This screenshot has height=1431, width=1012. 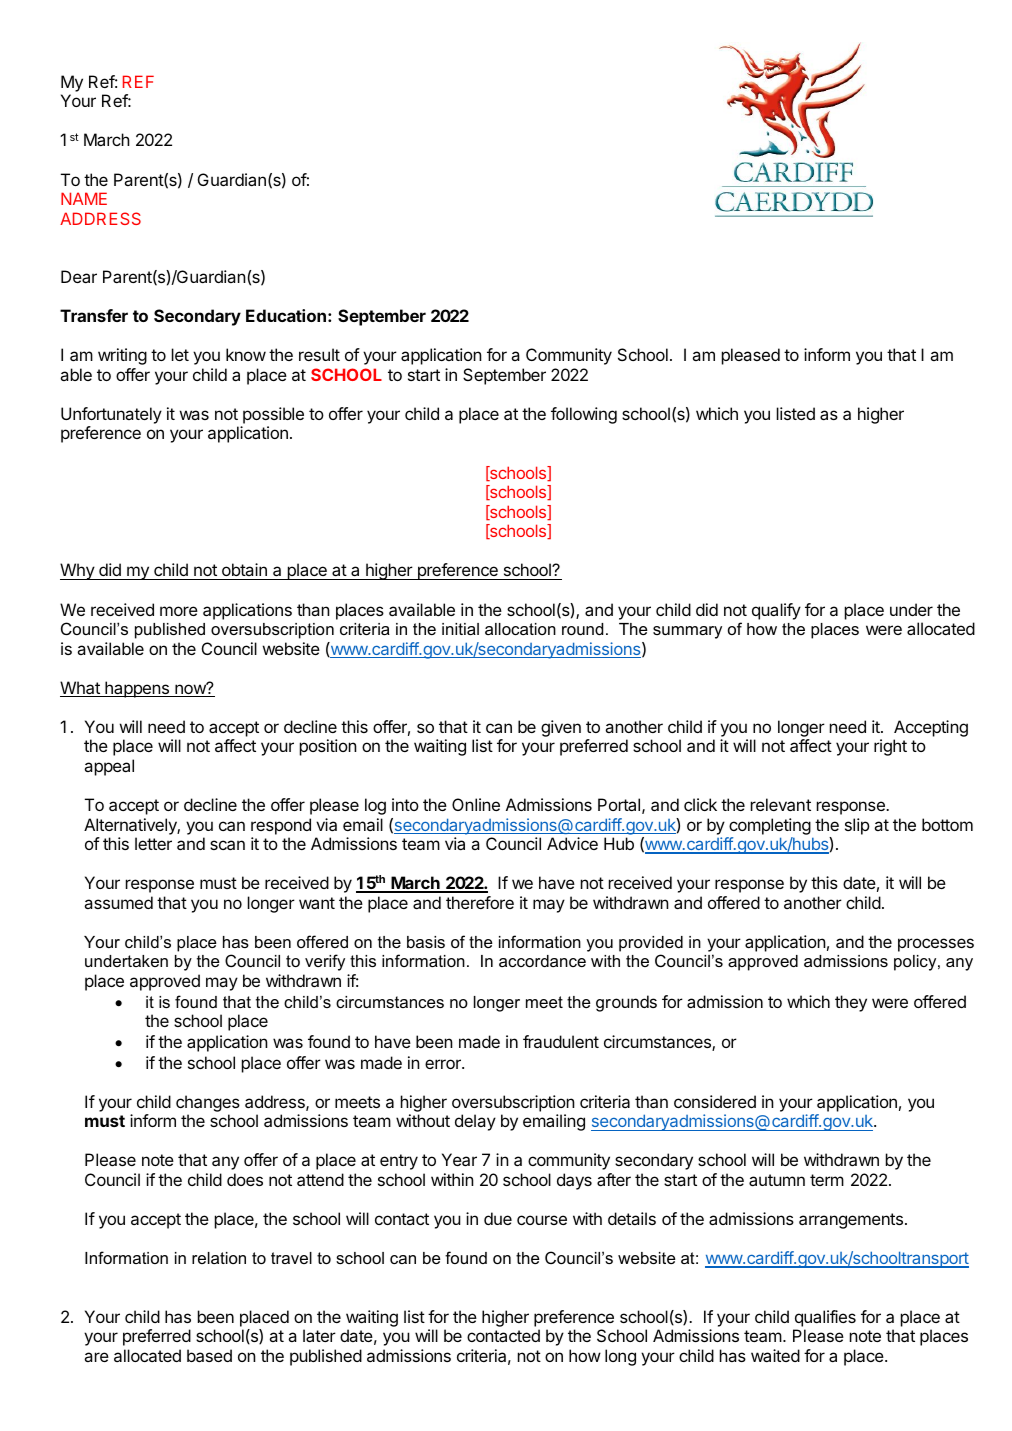 What do you see at coordinates (109, 767) in the screenshot?
I see `appeal` at bounding box center [109, 767].
